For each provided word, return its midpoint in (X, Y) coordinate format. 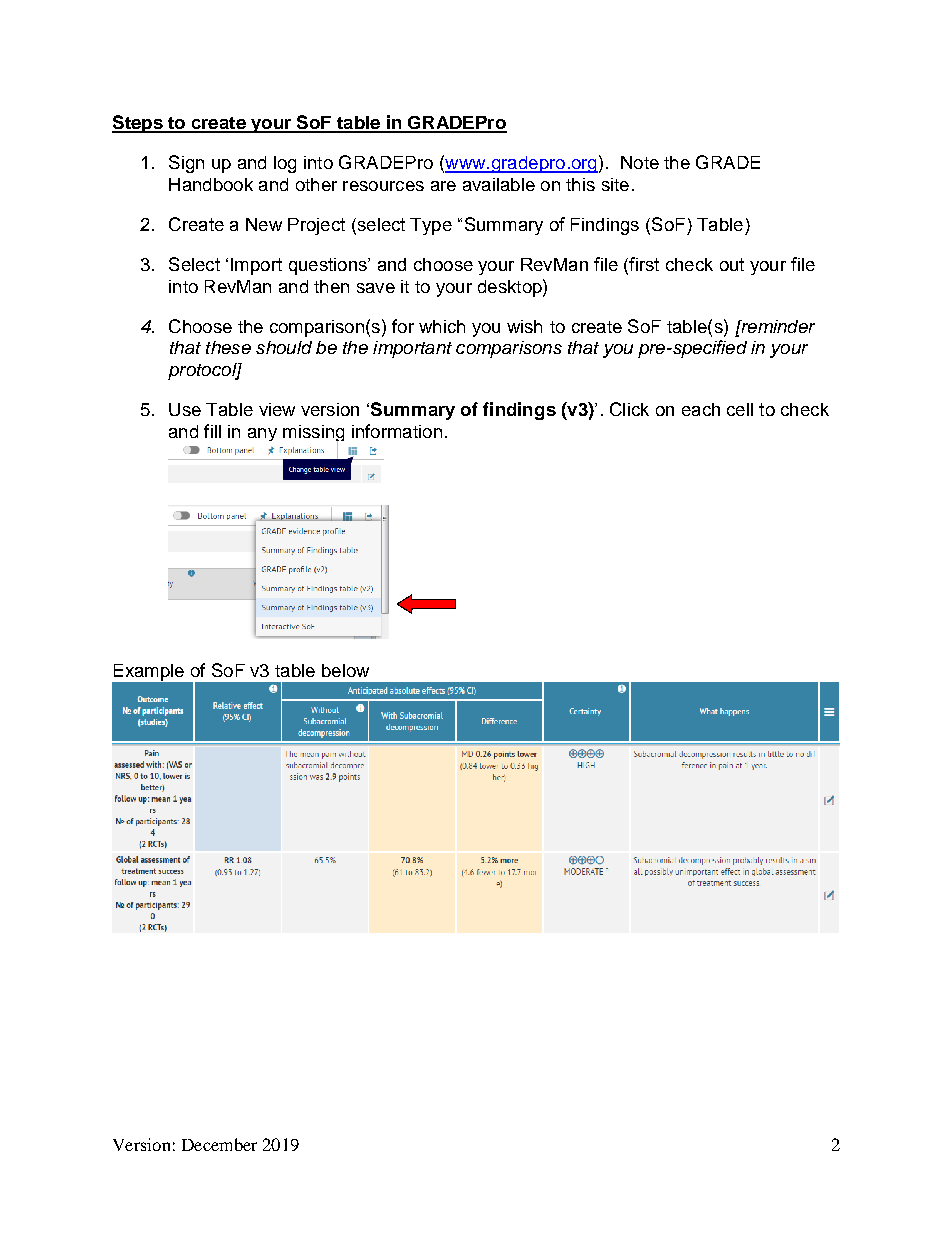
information (397, 431)
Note (640, 162)
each (701, 409)
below (345, 670)
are (443, 186)
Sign (186, 164)
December (219, 1144)
